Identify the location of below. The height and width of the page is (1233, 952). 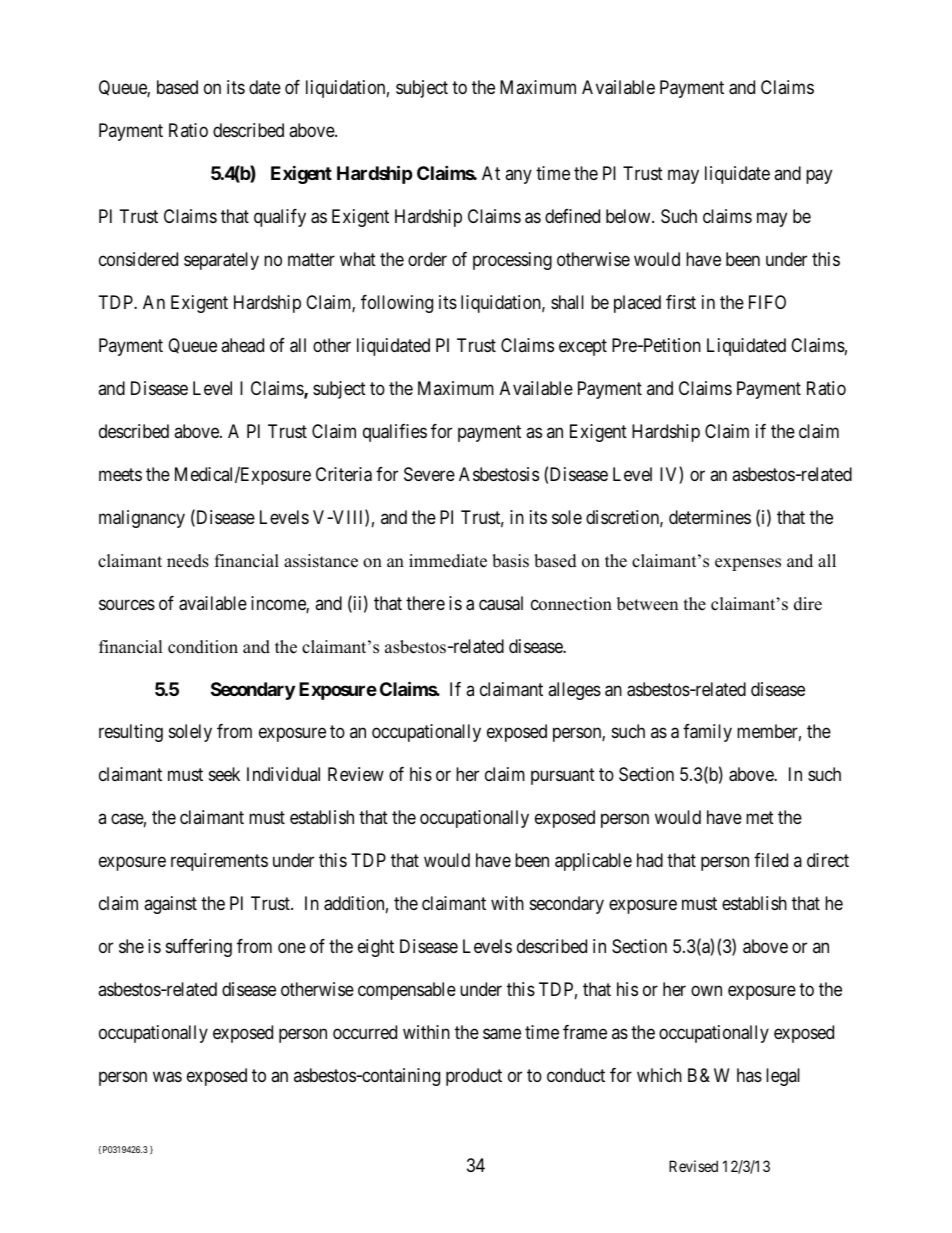
(629, 216).
